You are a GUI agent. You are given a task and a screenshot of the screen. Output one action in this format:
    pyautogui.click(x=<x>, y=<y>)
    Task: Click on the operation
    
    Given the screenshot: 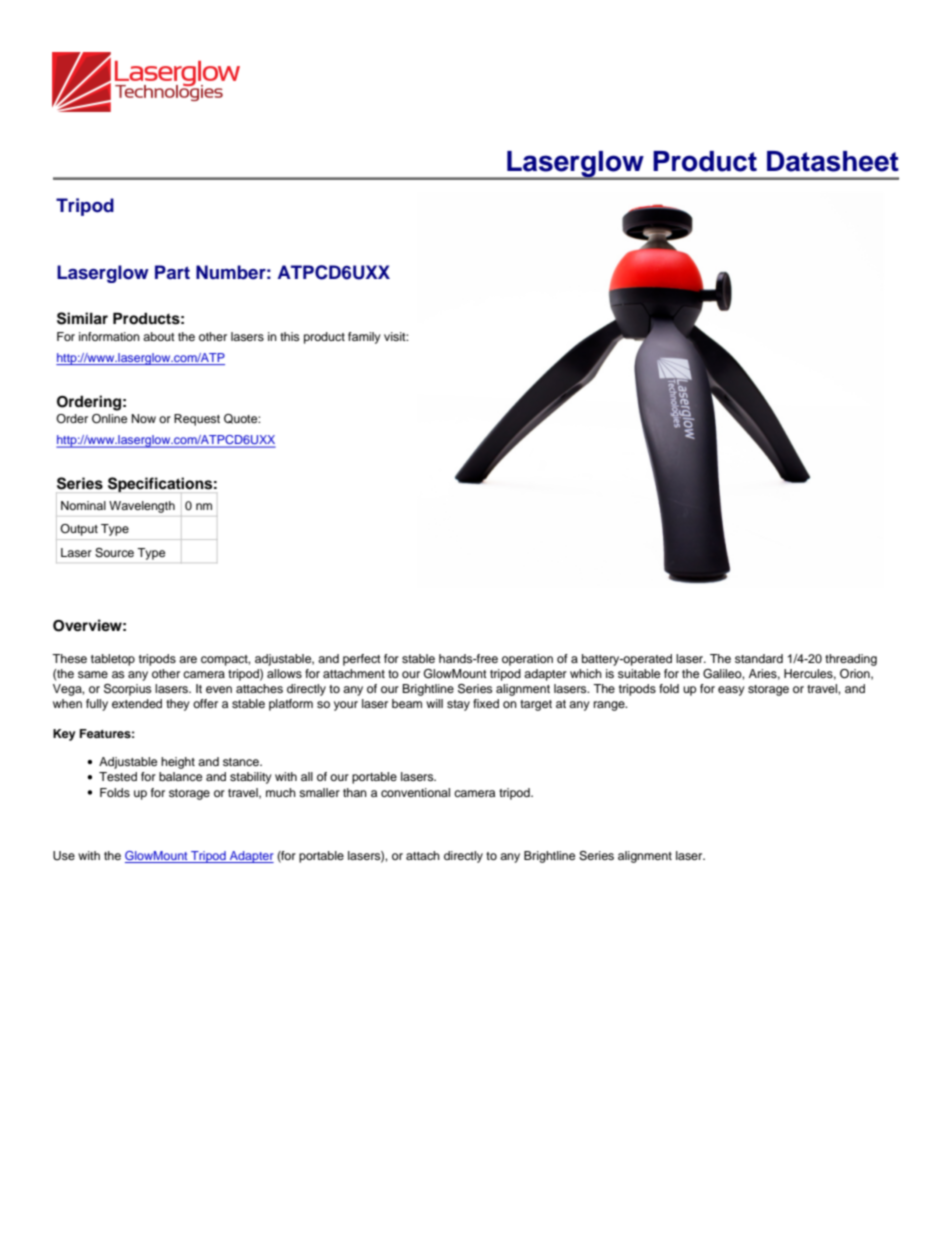 What is the action you would take?
    pyautogui.click(x=527, y=660)
